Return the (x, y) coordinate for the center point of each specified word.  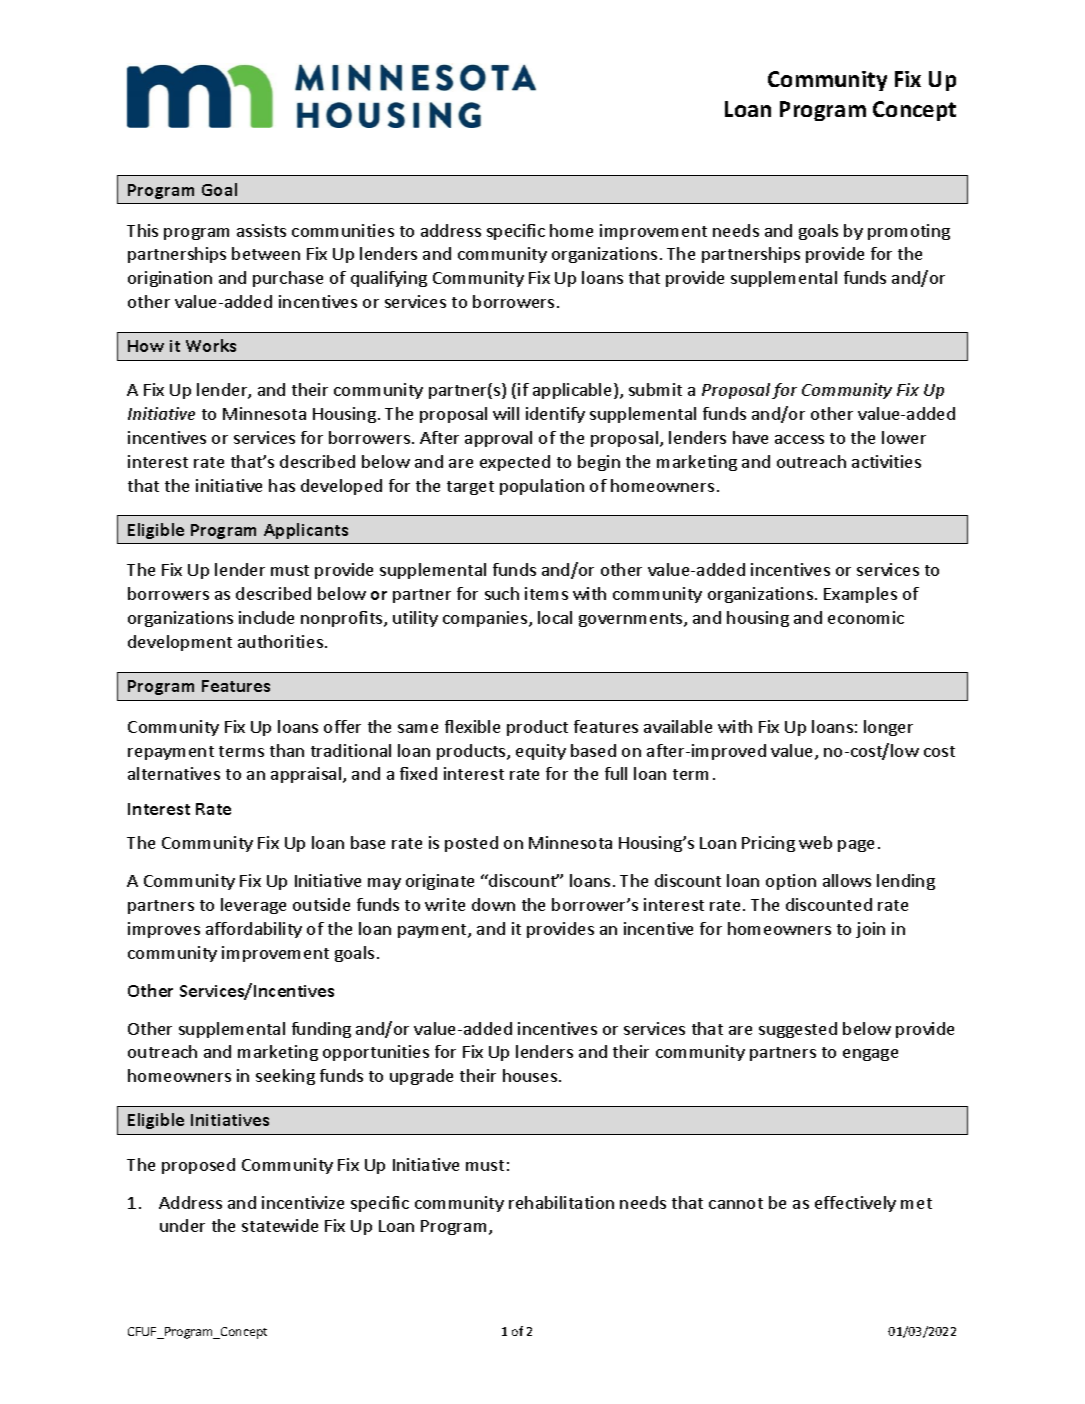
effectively (855, 1204)
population (542, 487)
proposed (198, 1166)
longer (888, 728)
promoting (909, 232)
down (493, 904)
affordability (254, 930)
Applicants (306, 531)
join (870, 930)
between (266, 253)
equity (541, 752)
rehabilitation (561, 1202)
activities (886, 461)
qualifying (389, 279)
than (287, 750)
